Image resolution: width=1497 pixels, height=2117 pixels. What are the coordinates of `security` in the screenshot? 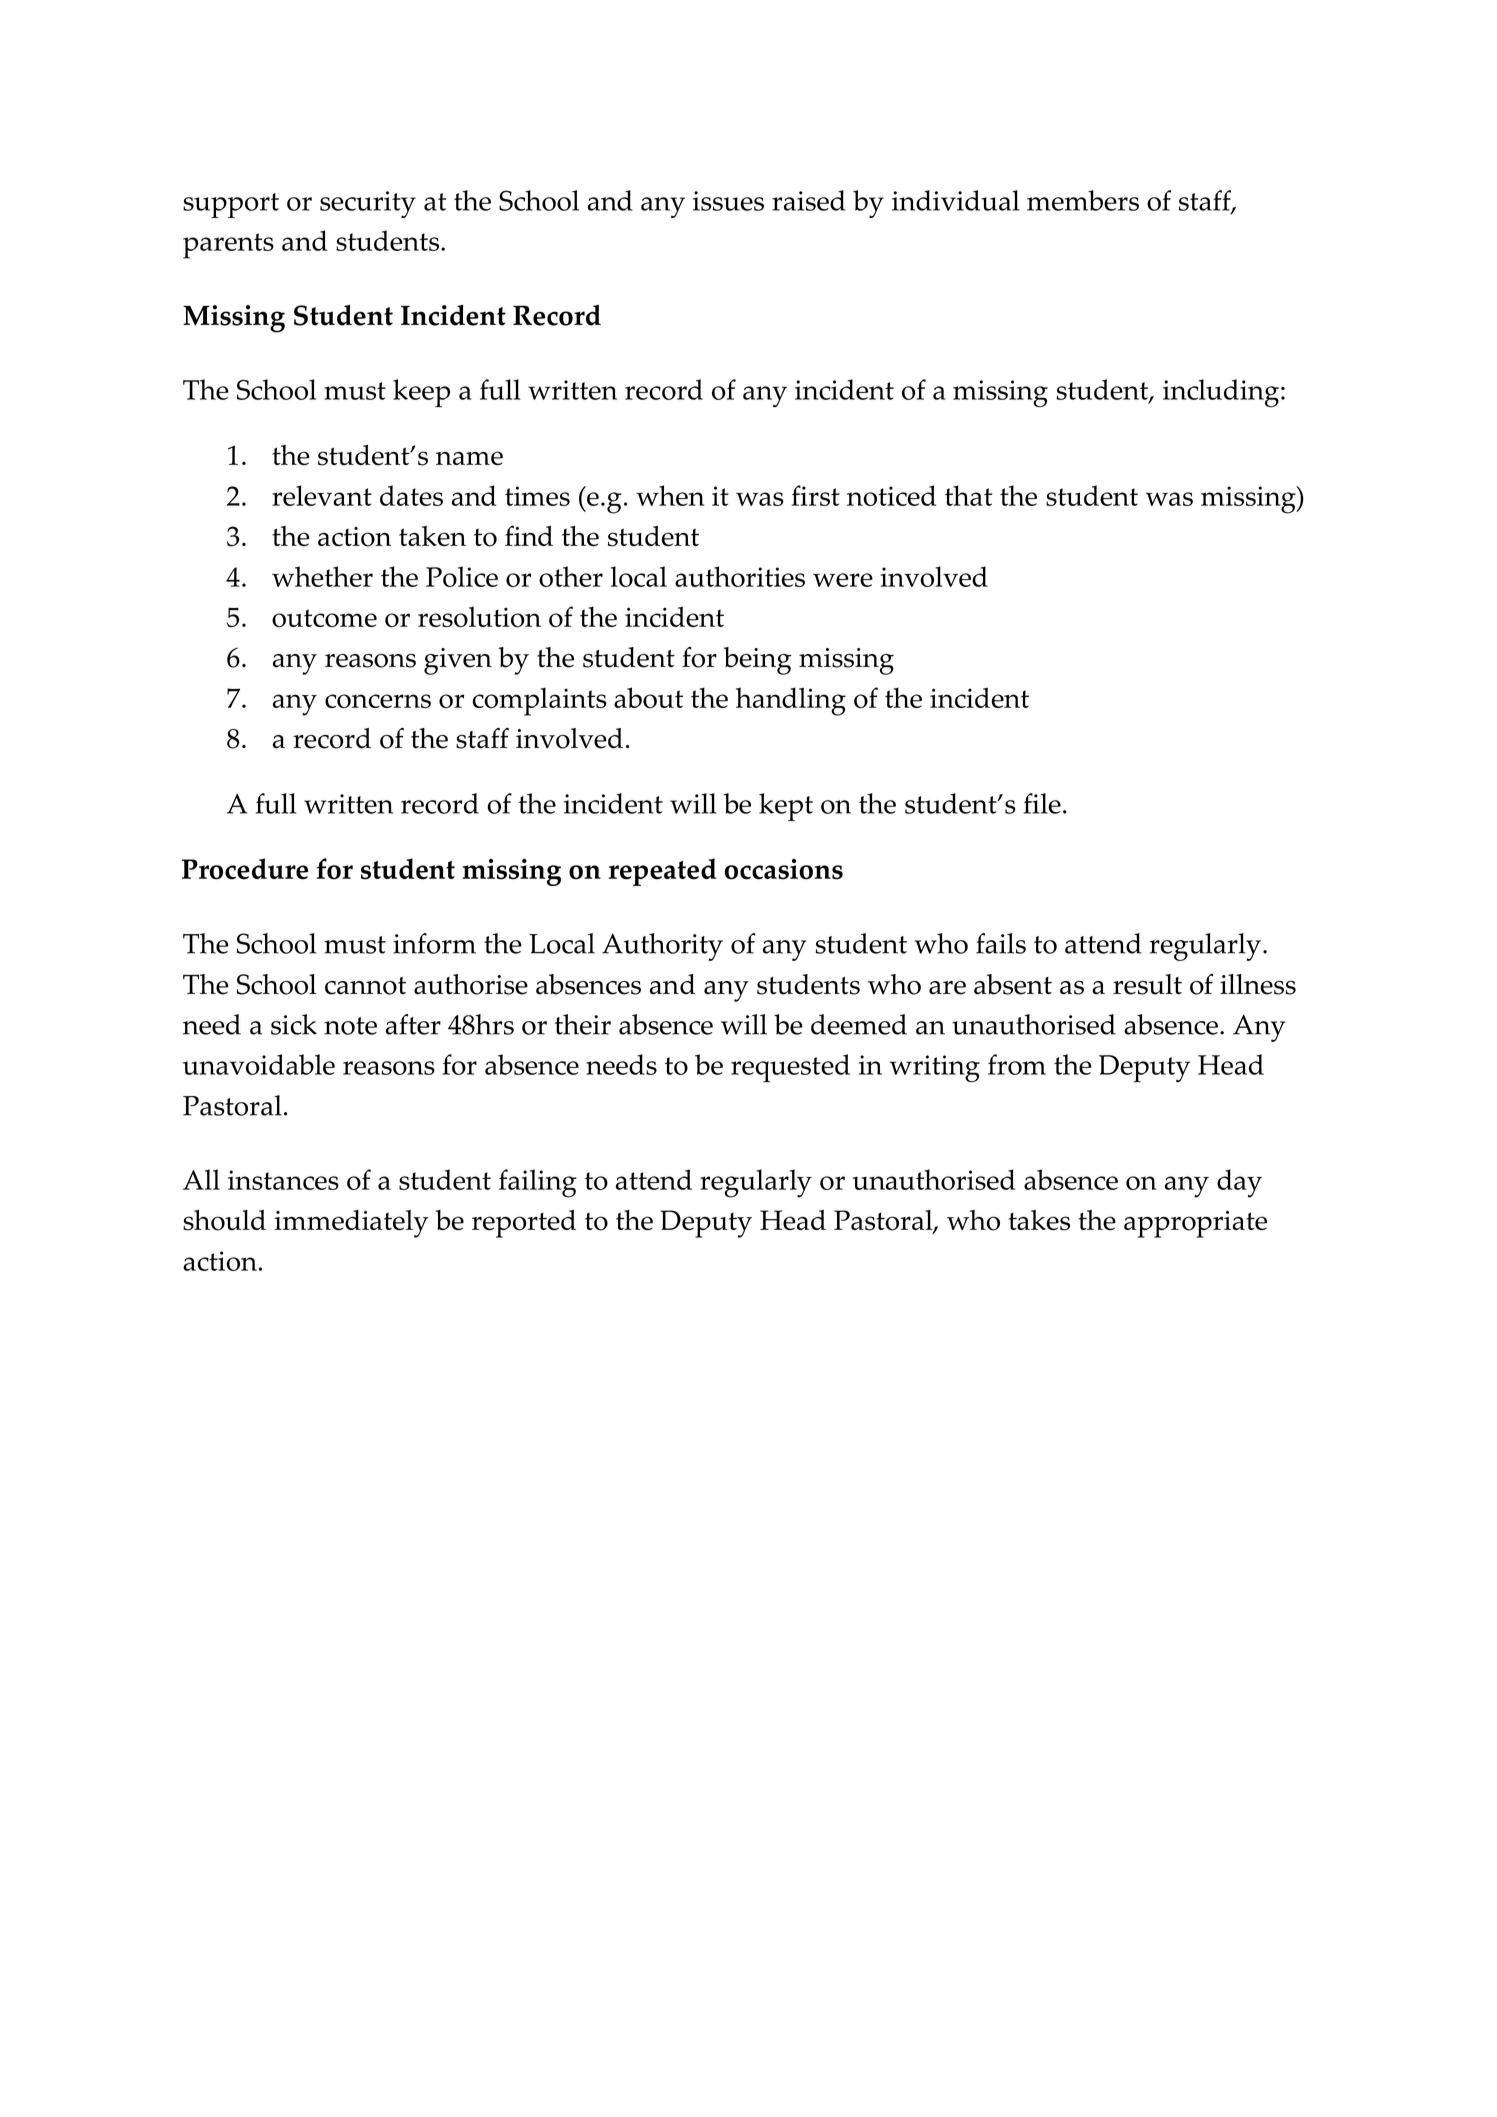 It's located at (368, 204).
